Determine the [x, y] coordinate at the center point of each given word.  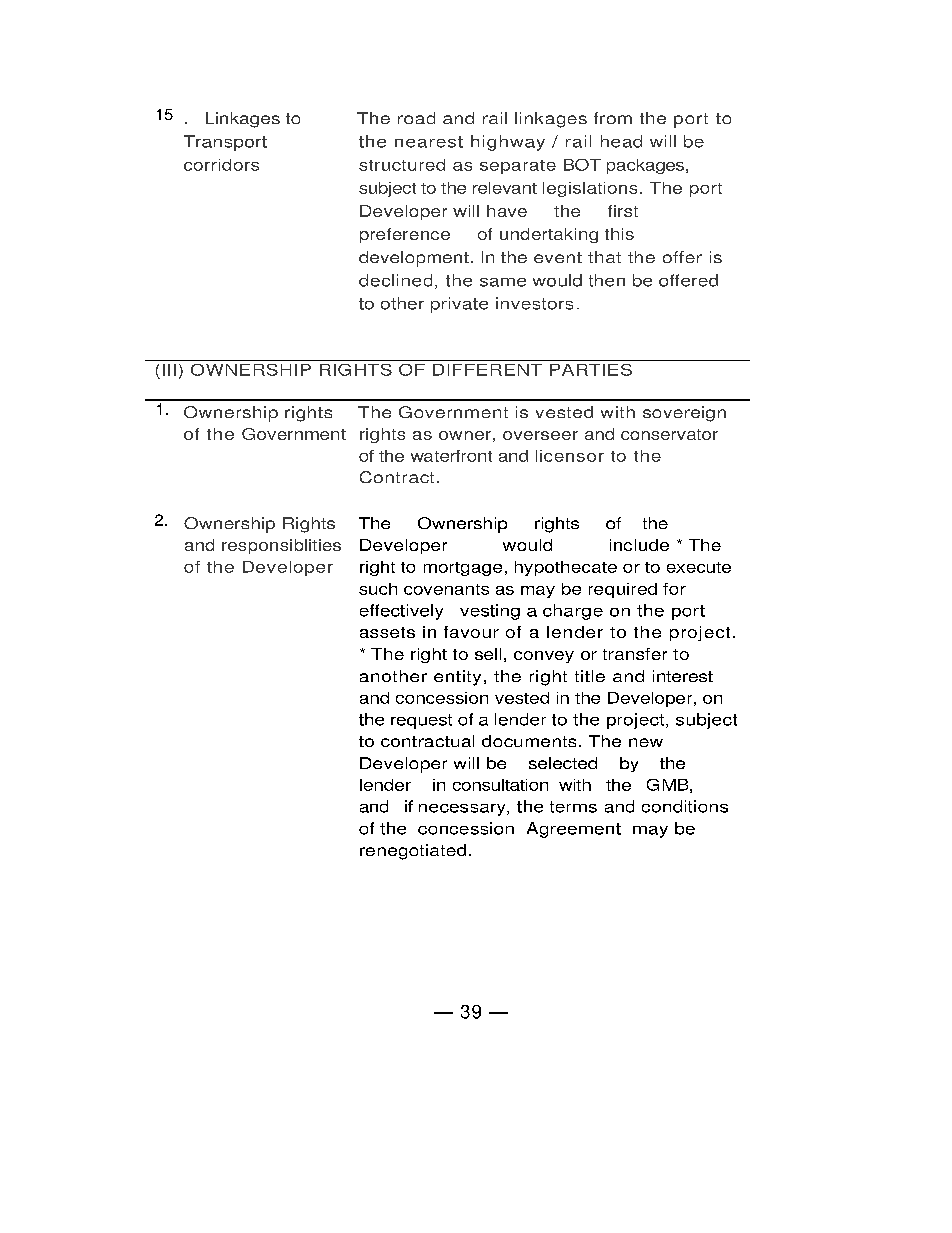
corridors [221, 165]
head [621, 141]
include [639, 545]
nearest [429, 142]
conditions [685, 806]
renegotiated [413, 852]
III [169, 370]
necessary [463, 810]
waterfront [451, 456]
